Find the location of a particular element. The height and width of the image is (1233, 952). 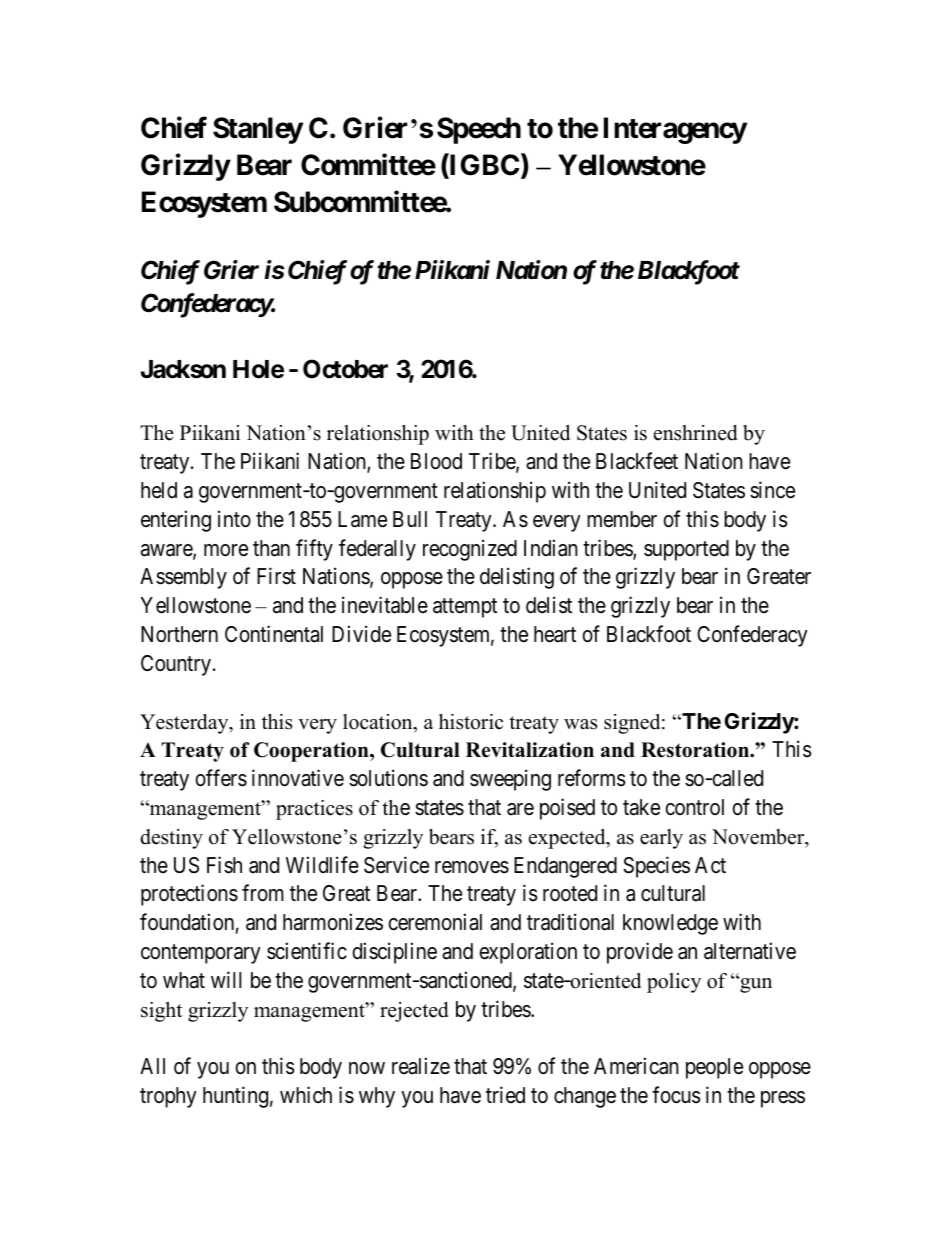

Speech is located at coordinates (479, 130).
